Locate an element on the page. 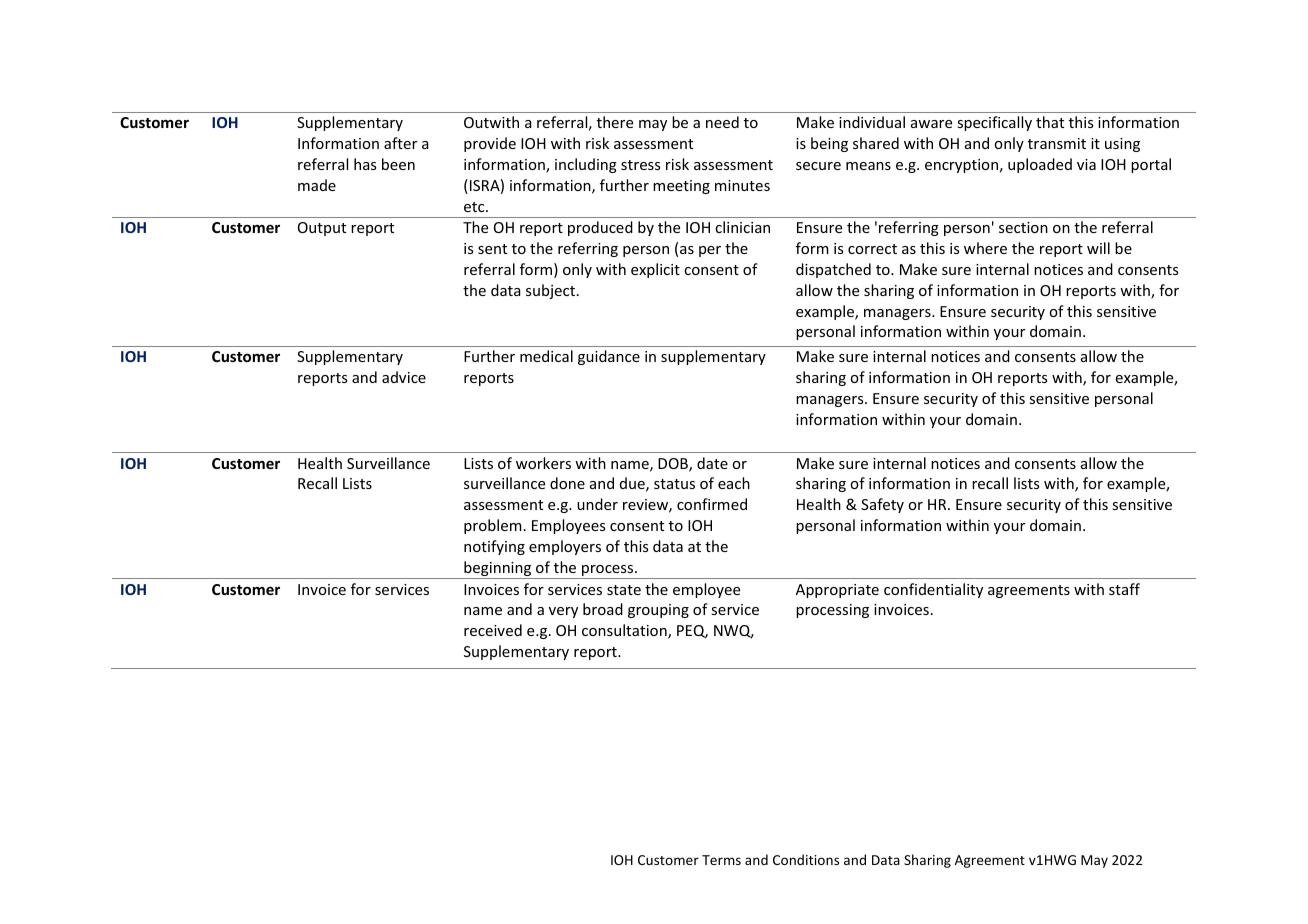  grouping is located at coordinates (658, 611).
